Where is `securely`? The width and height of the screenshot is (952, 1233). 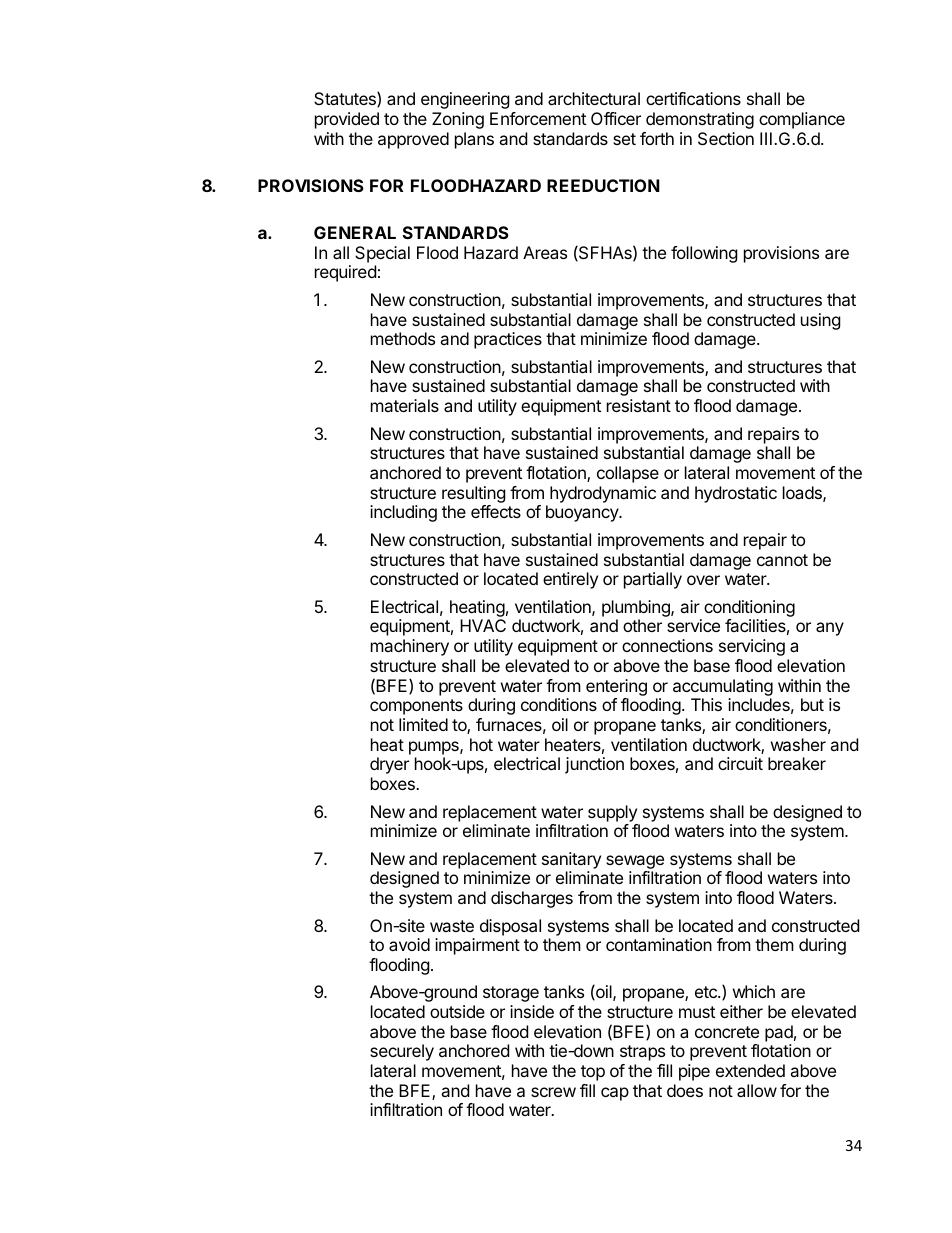
securely is located at coordinates (402, 1052).
